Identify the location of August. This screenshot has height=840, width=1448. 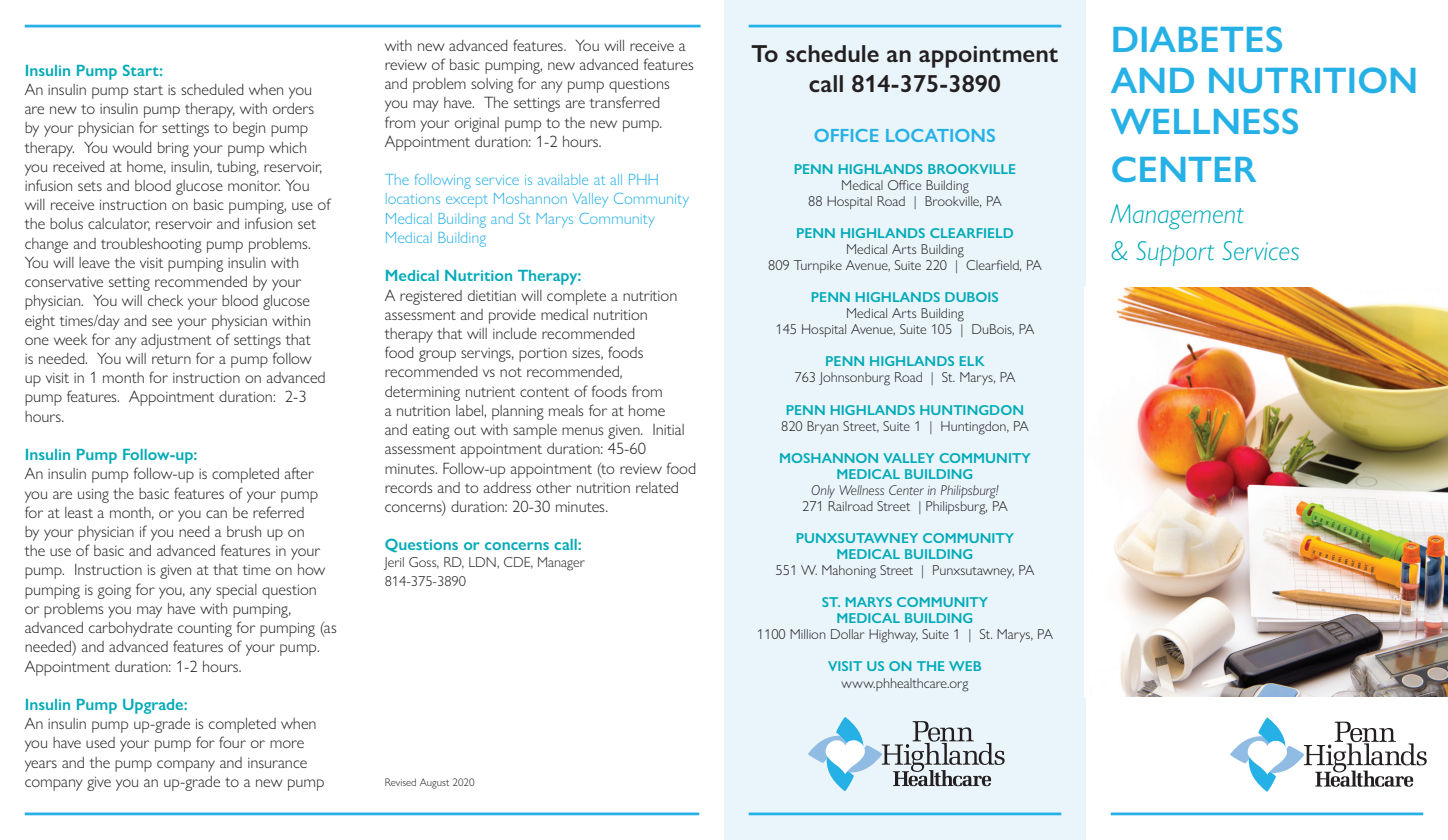
(434, 783).
